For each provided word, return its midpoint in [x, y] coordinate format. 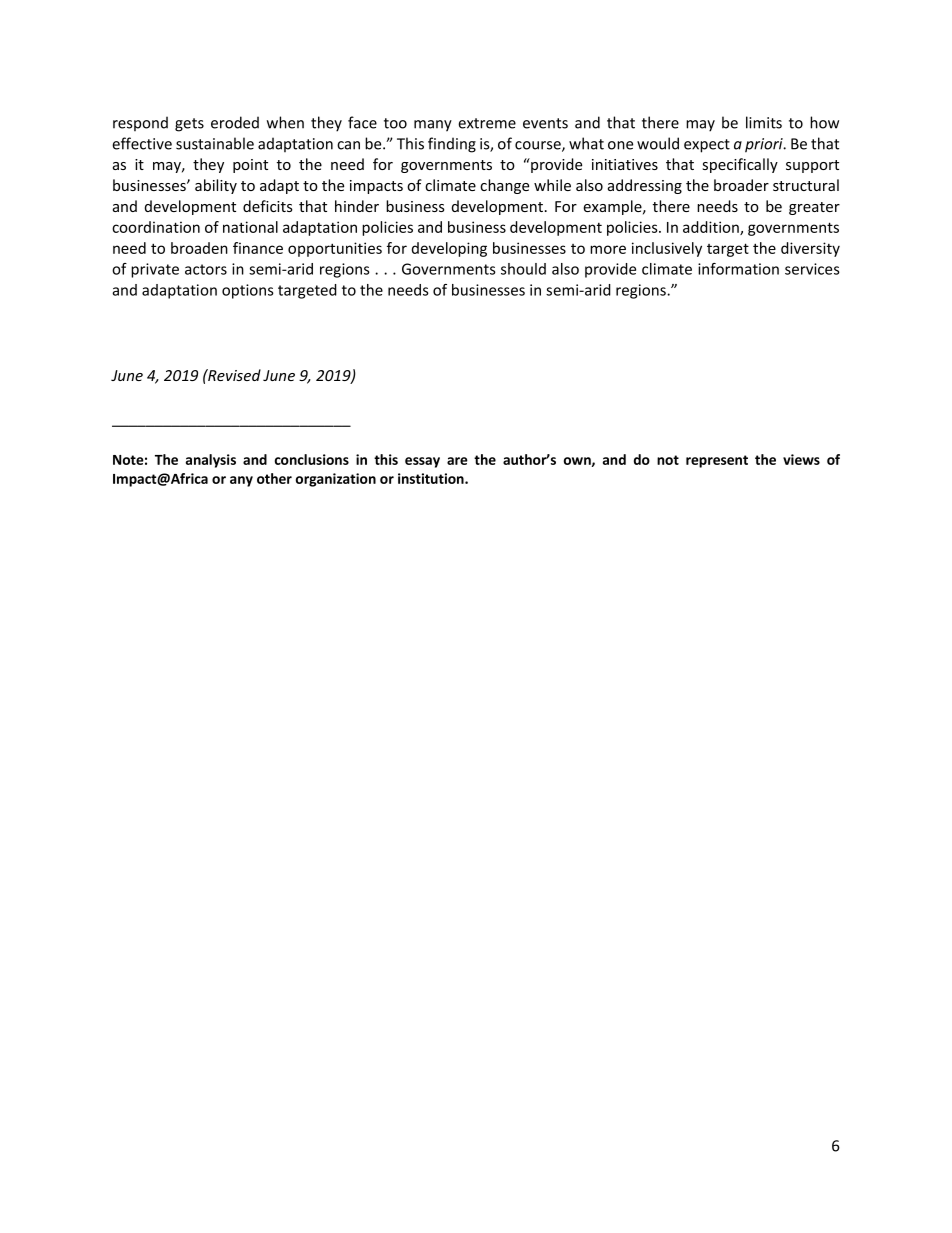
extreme [487, 123]
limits [764, 122]
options [248, 291]
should [523, 269]
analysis [211, 461]
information [738, 269]
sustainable [215, 143]
